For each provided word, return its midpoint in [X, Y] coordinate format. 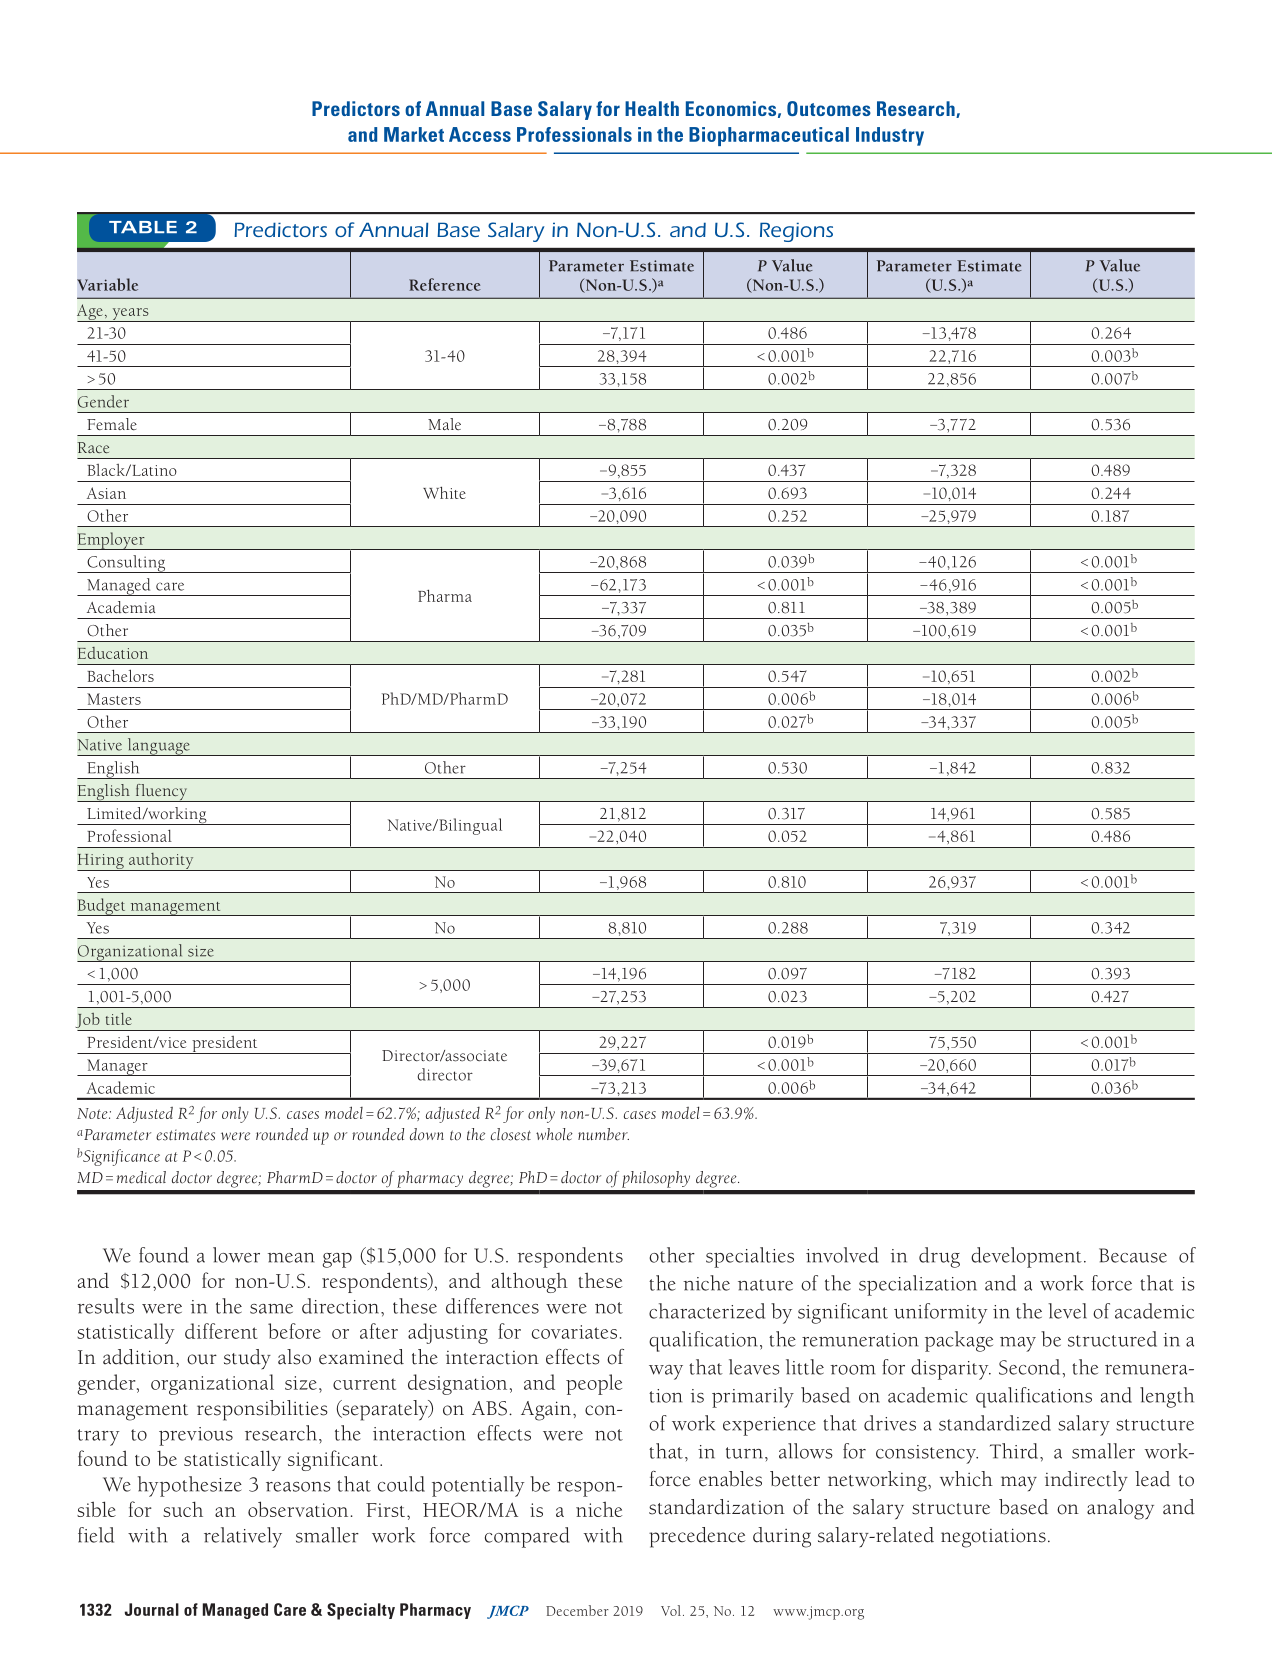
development [1026, 1257]
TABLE [143, 227]
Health [652, 108]
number [603, 1134]
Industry [890, 136]
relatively [243, 1537]
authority [161, 861]
